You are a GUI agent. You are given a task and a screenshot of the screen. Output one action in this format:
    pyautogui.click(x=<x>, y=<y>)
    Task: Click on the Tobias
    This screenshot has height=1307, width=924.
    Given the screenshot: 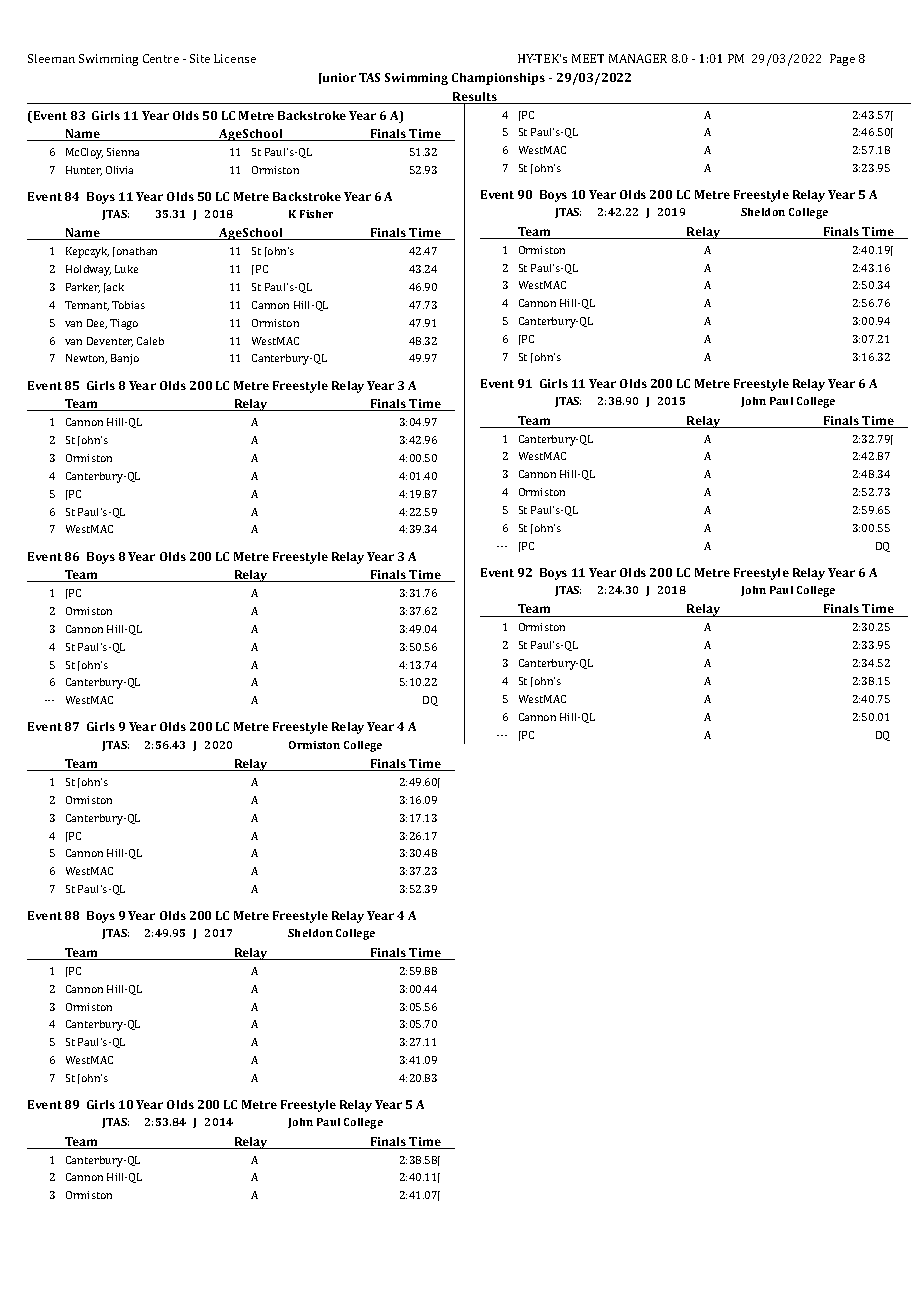 What is the action you would take?
    pyautogui.click(x=128, y=305)
